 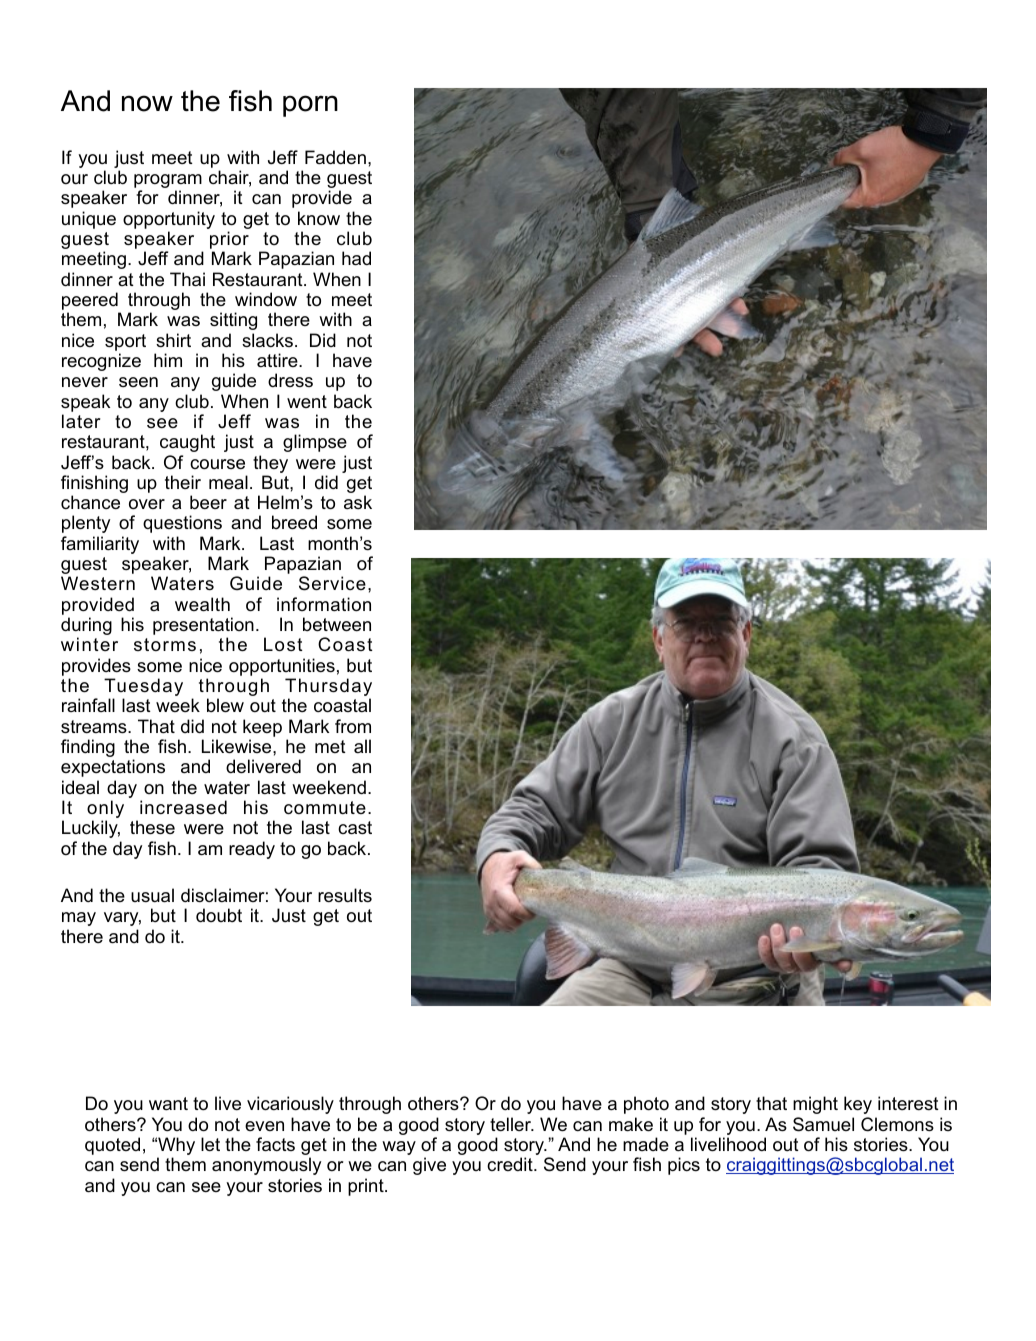 What do you see at coordinates (353, 726) in the screenshot?
I see `from` at bounding box center [353, 726].
